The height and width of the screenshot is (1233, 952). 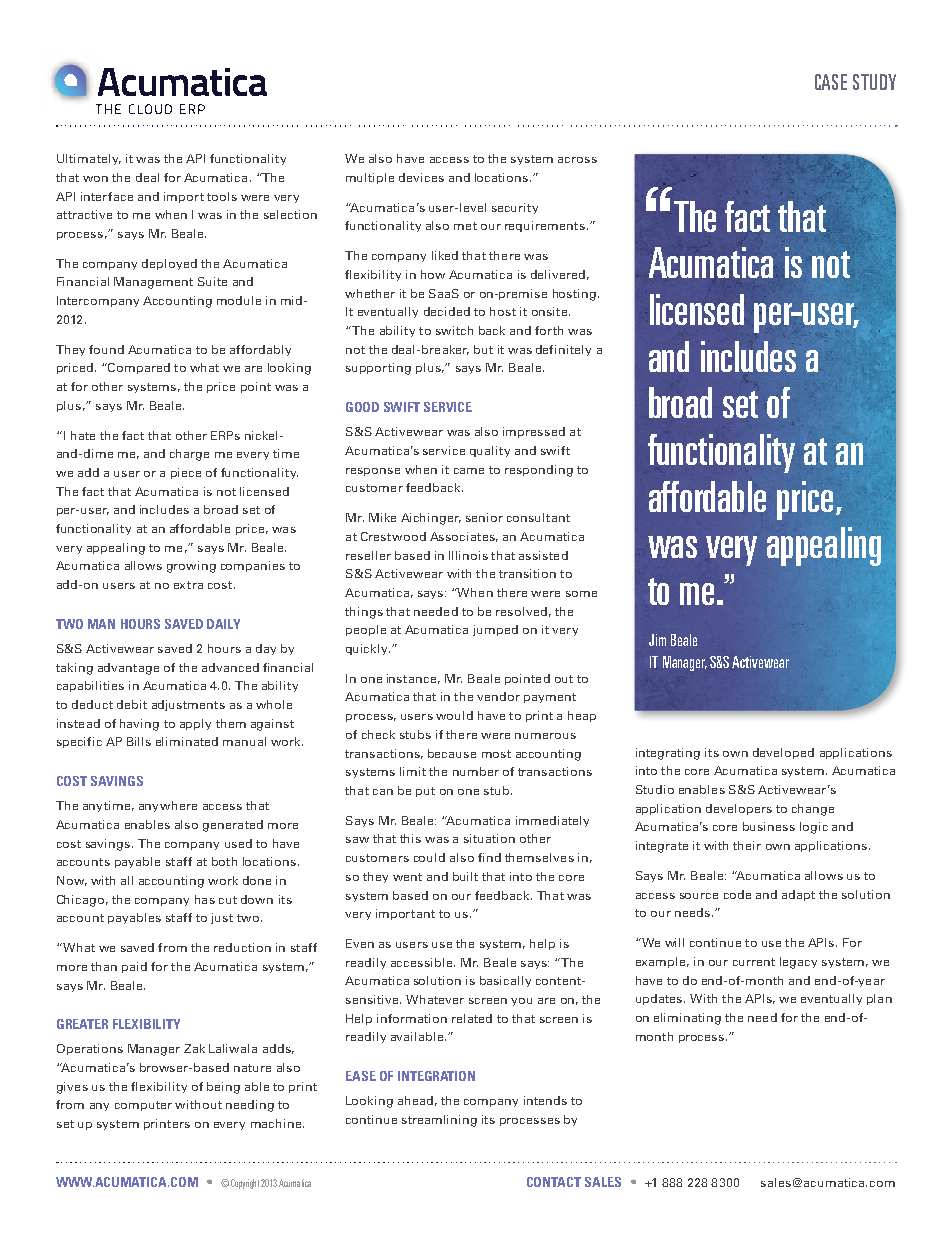 I want to click on has, so click(x=205, y=899).
